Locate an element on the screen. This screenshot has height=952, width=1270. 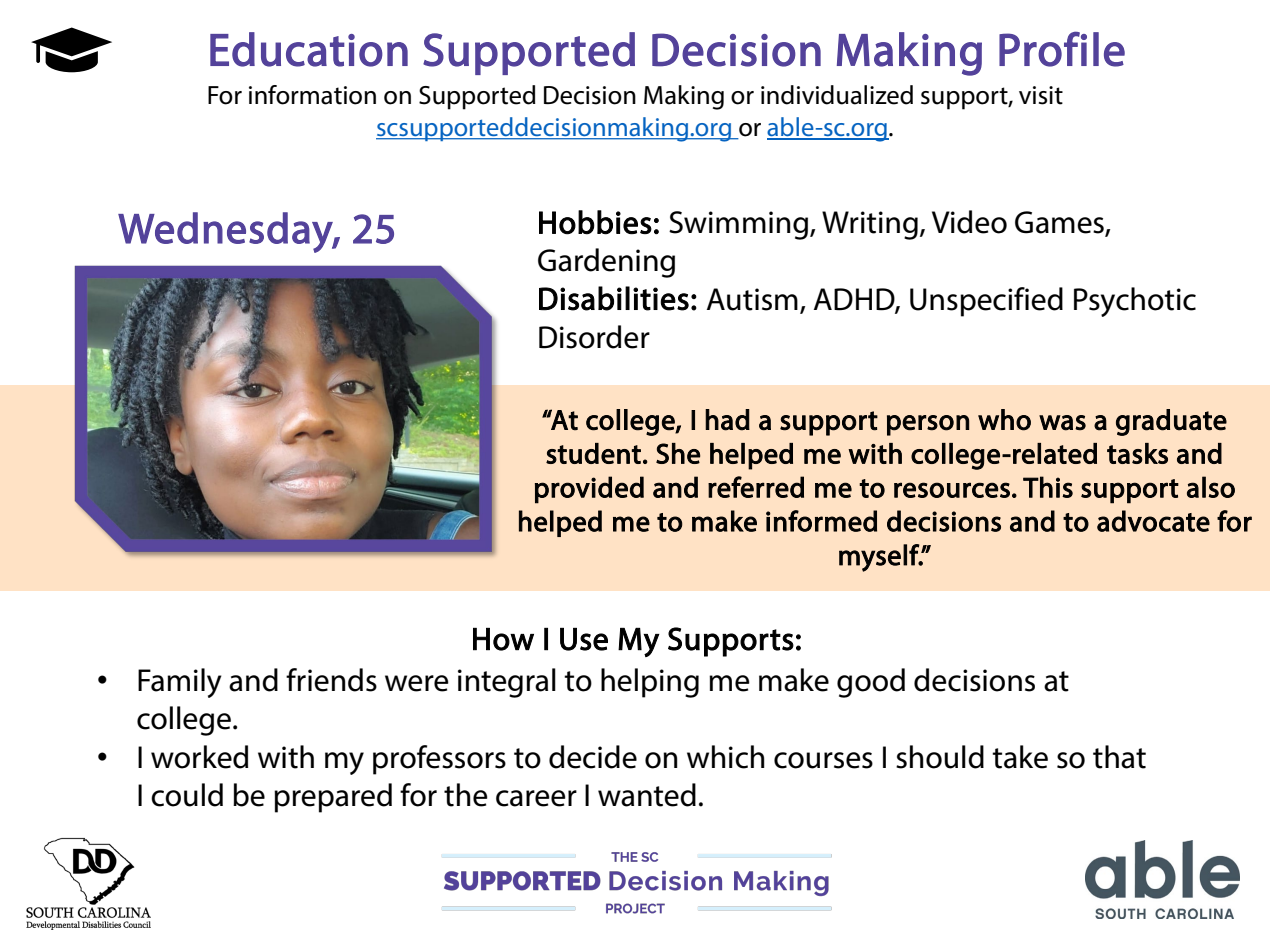
Profile is located at coordinates (1062, 49).
